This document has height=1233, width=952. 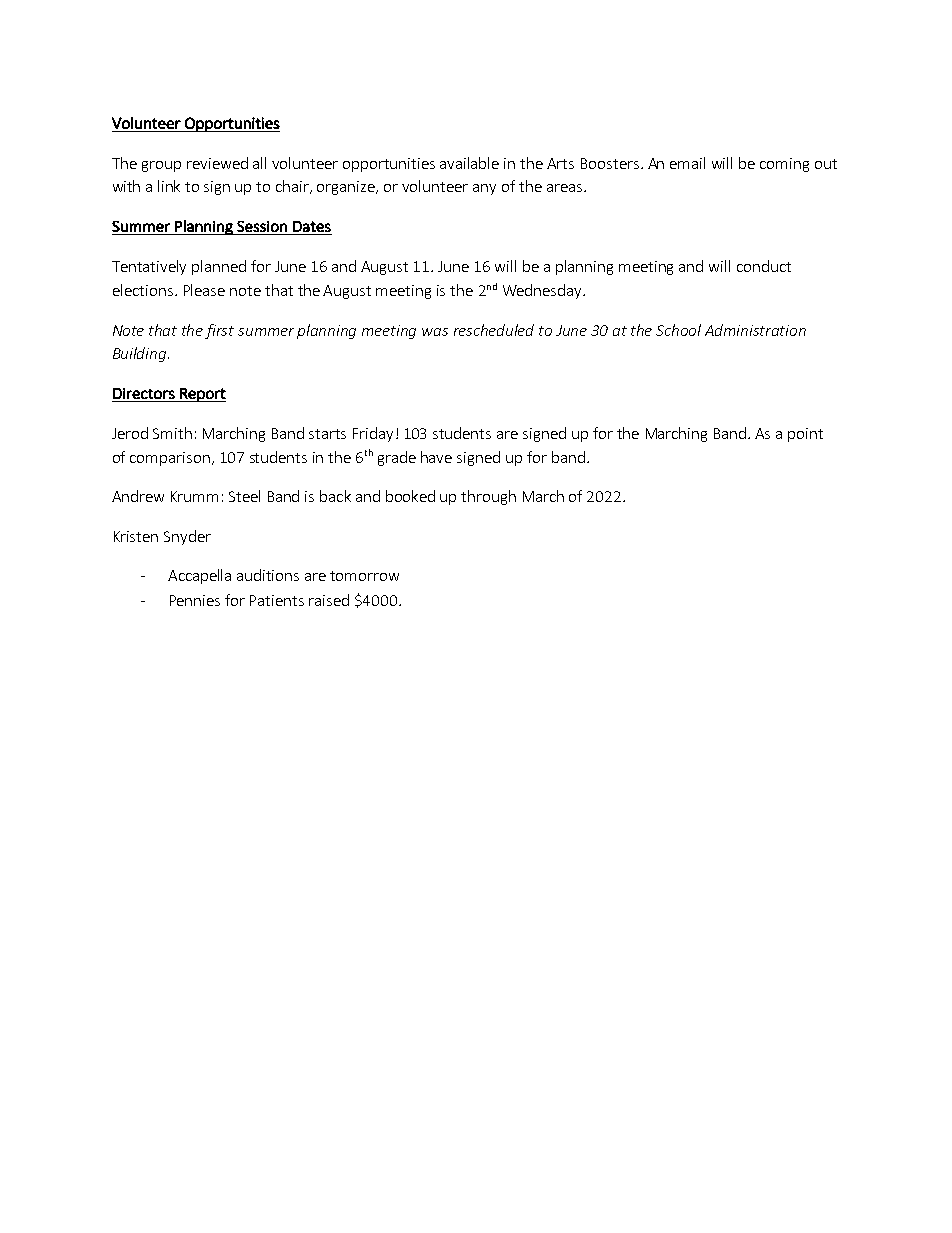 I want to click on through, so click(x=488, y=497).
